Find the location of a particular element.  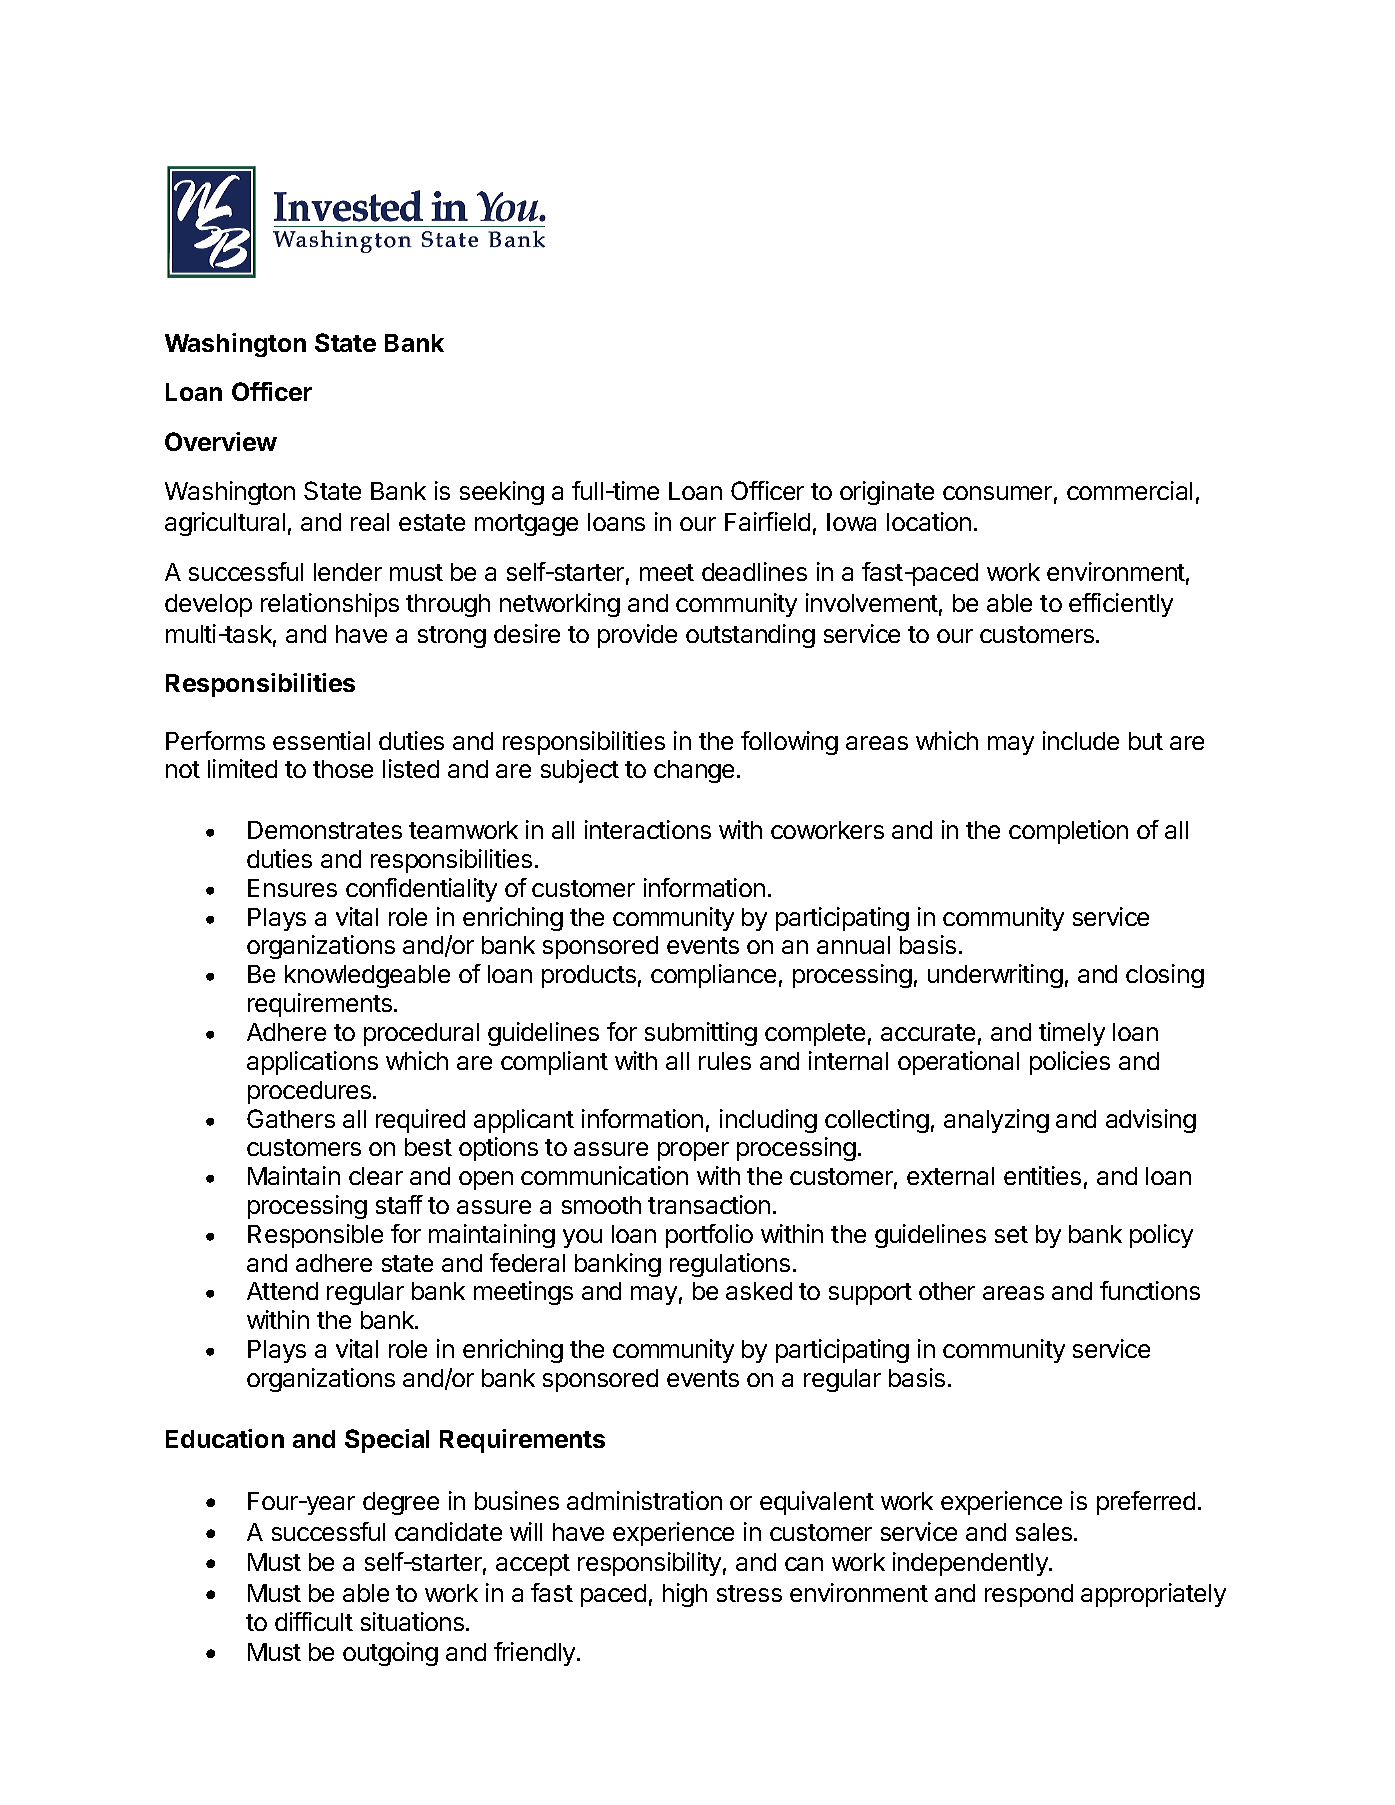

submitting is located at coordinates (701, 1034).
